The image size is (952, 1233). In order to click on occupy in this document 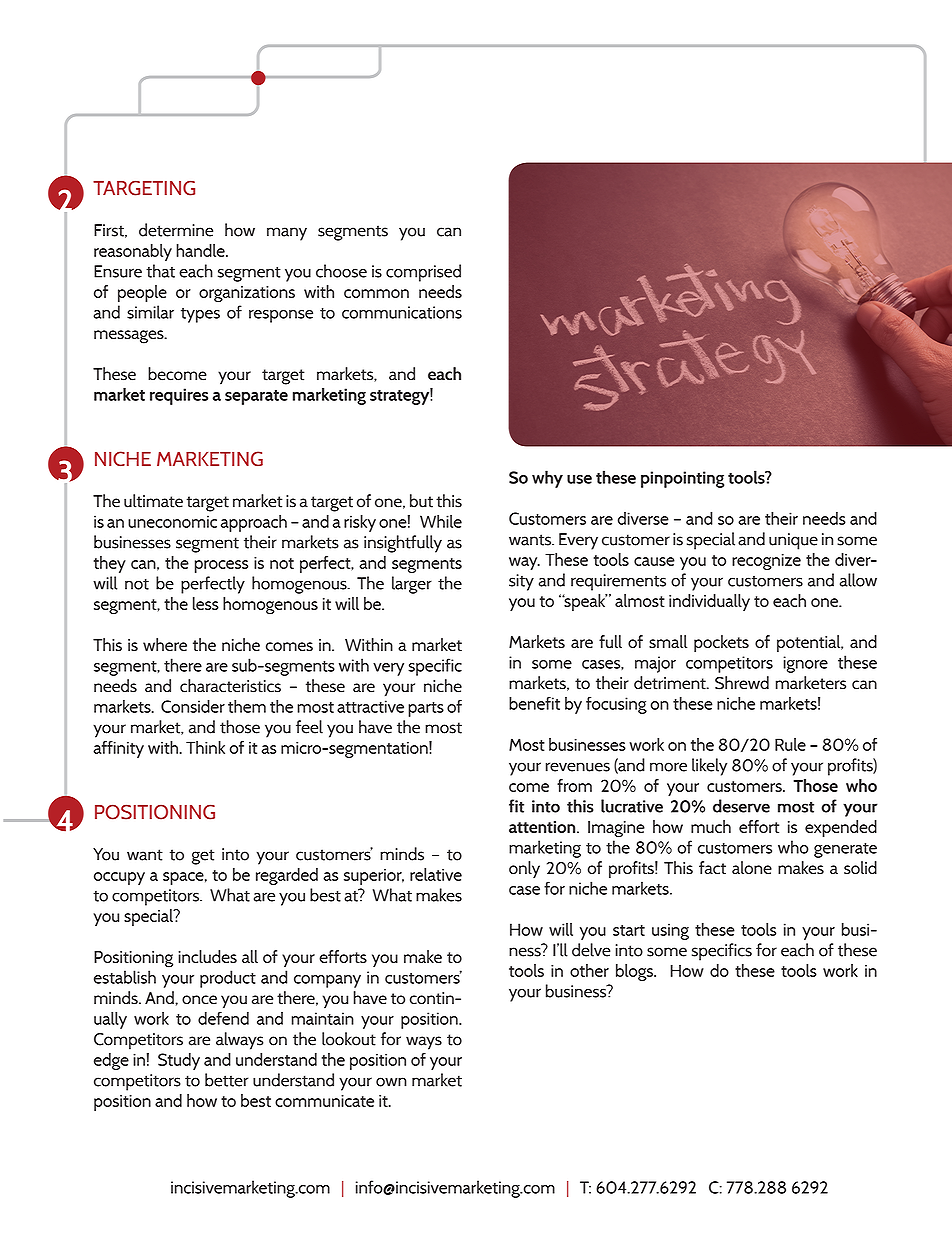, I will do `click(119, 878)`.
